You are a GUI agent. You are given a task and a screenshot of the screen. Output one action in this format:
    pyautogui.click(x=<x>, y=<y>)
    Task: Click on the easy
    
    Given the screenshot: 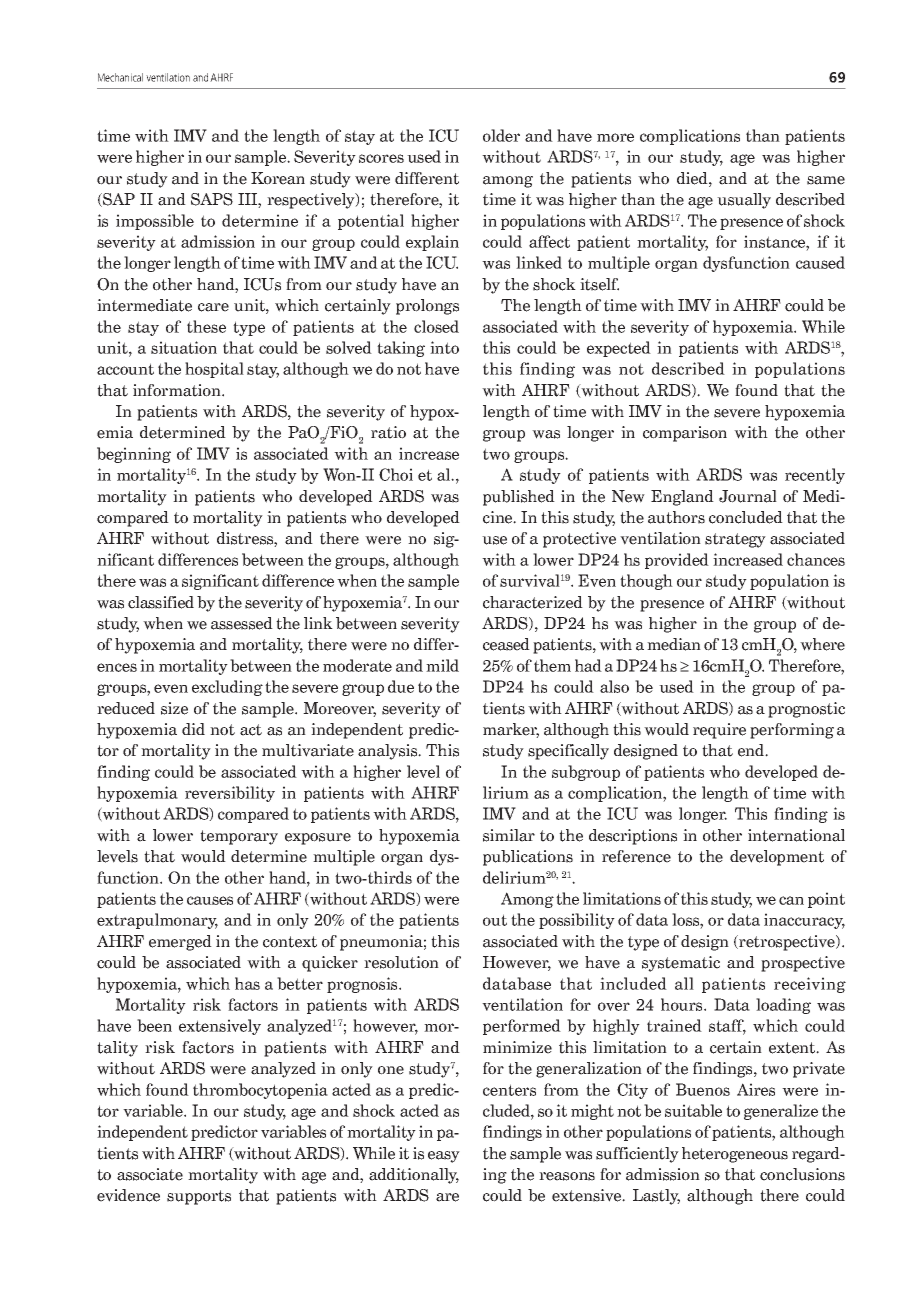 What is the action you would take?
    pyautogui.click(x=444, y=1157)
